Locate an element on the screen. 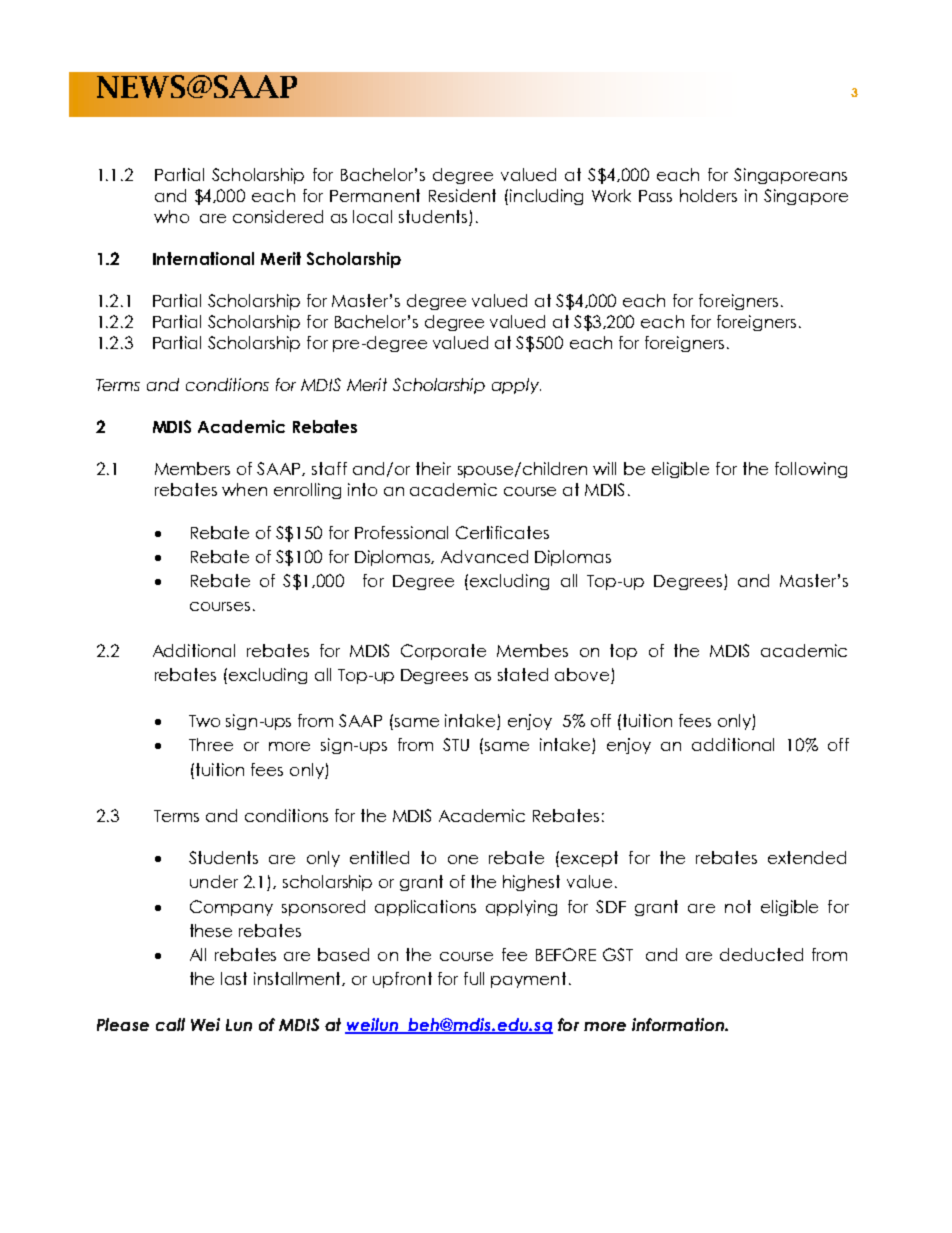  stated is located at coordinates (523, 674).
